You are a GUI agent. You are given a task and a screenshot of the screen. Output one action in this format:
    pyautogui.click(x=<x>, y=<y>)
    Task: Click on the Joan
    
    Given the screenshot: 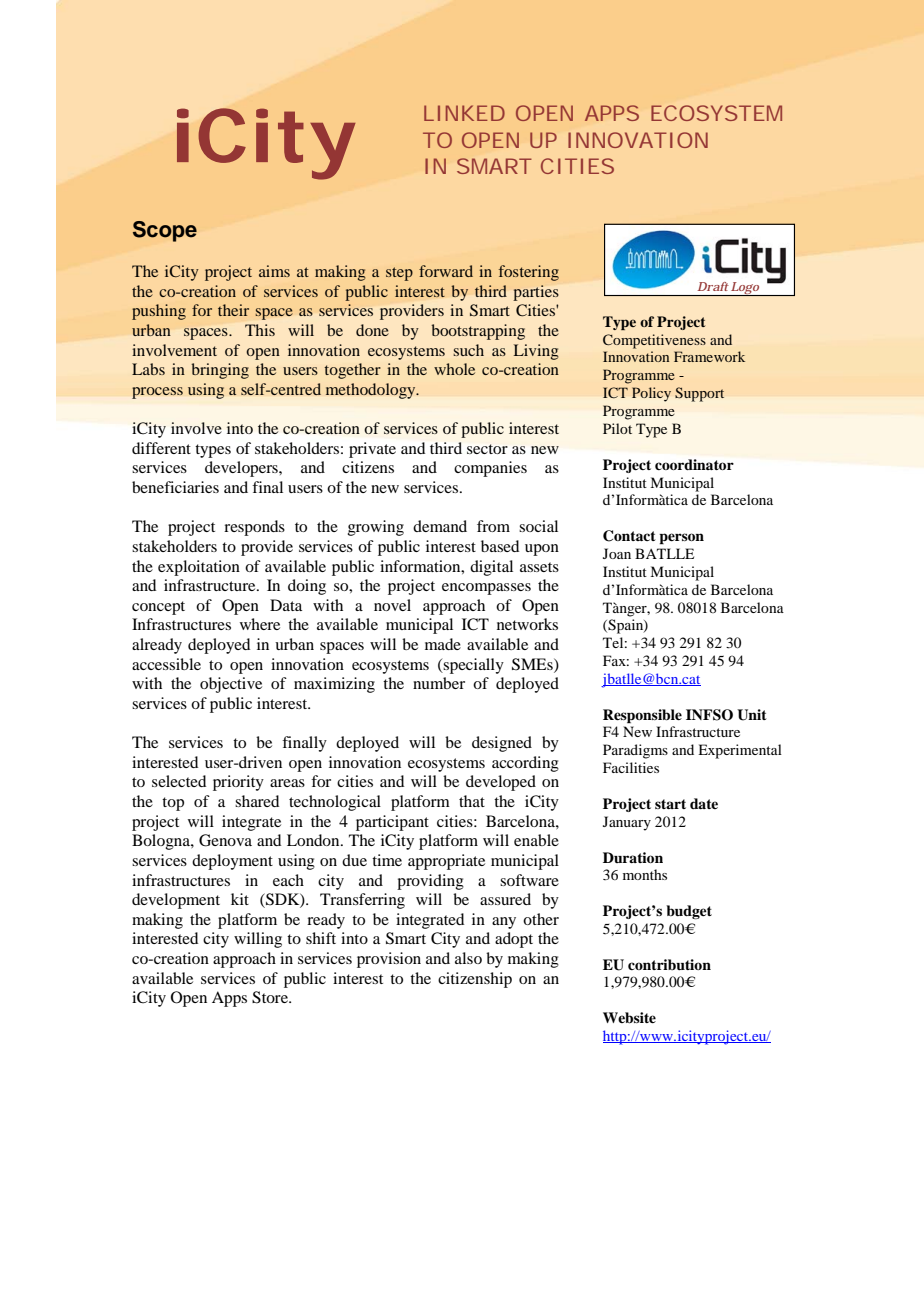 What is the action you would take?
    pyautogui.click(x=617, y=553)
